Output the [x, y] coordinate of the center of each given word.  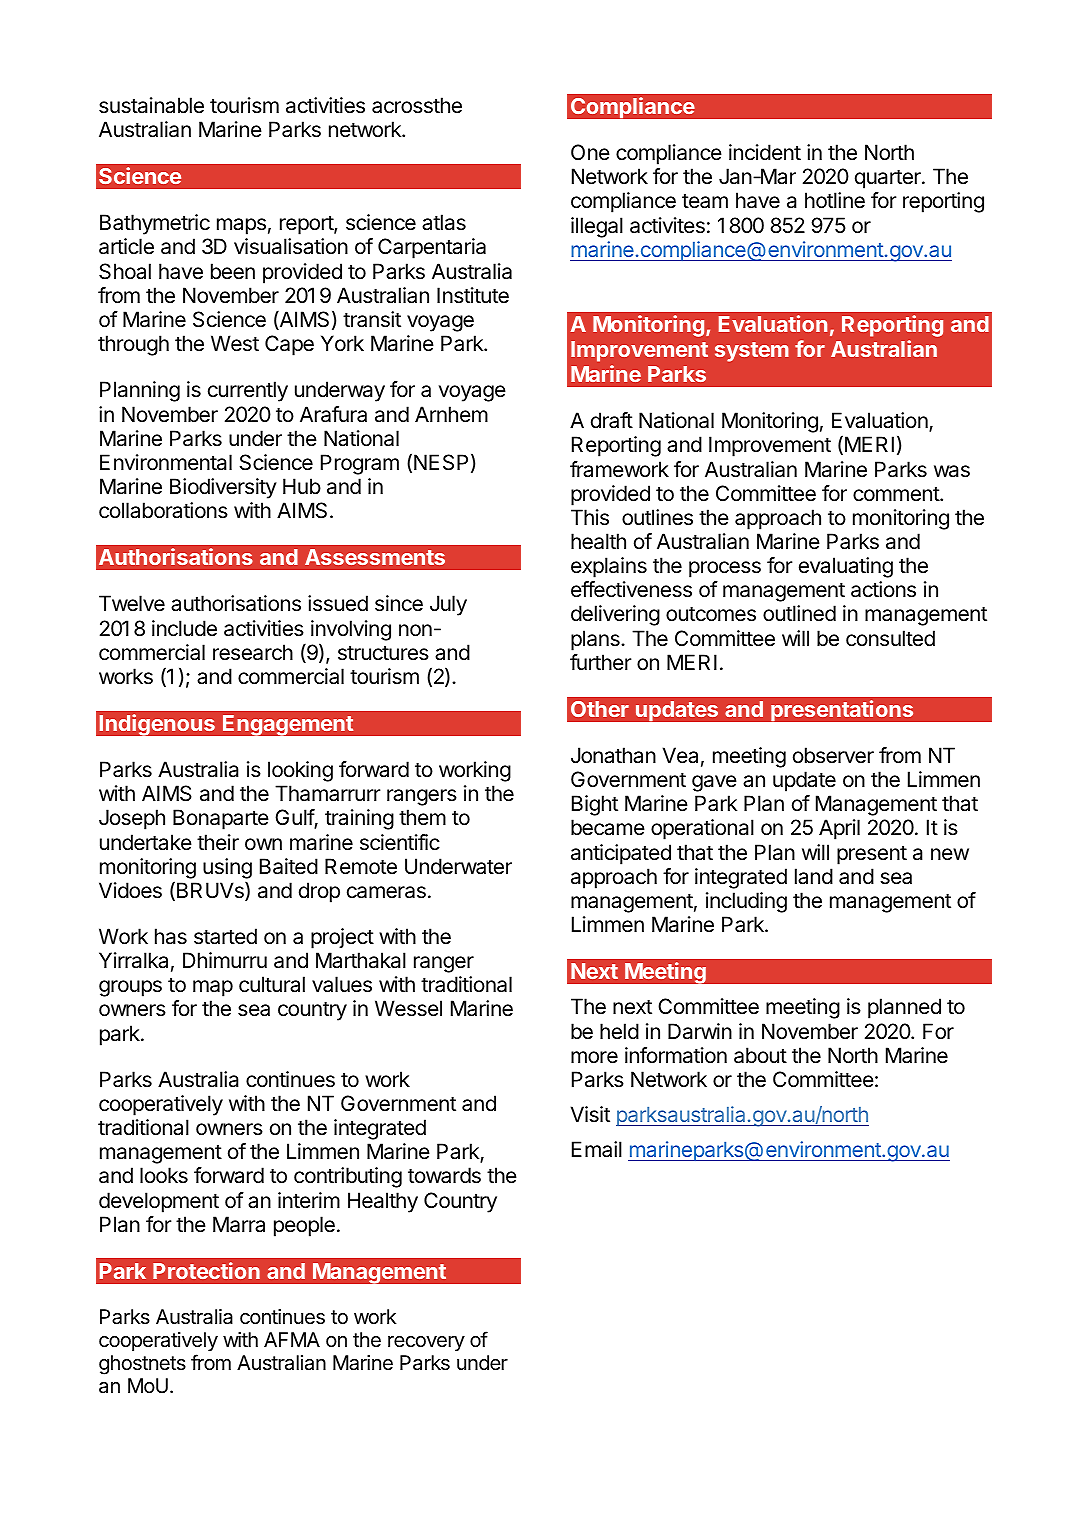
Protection [206, 1270]
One [590, 152]
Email [597, 1149]
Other [600, 709]
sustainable [151, 105]
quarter [889, 179]
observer [833, 755]
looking [300, 771]
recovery [426, 1343]
